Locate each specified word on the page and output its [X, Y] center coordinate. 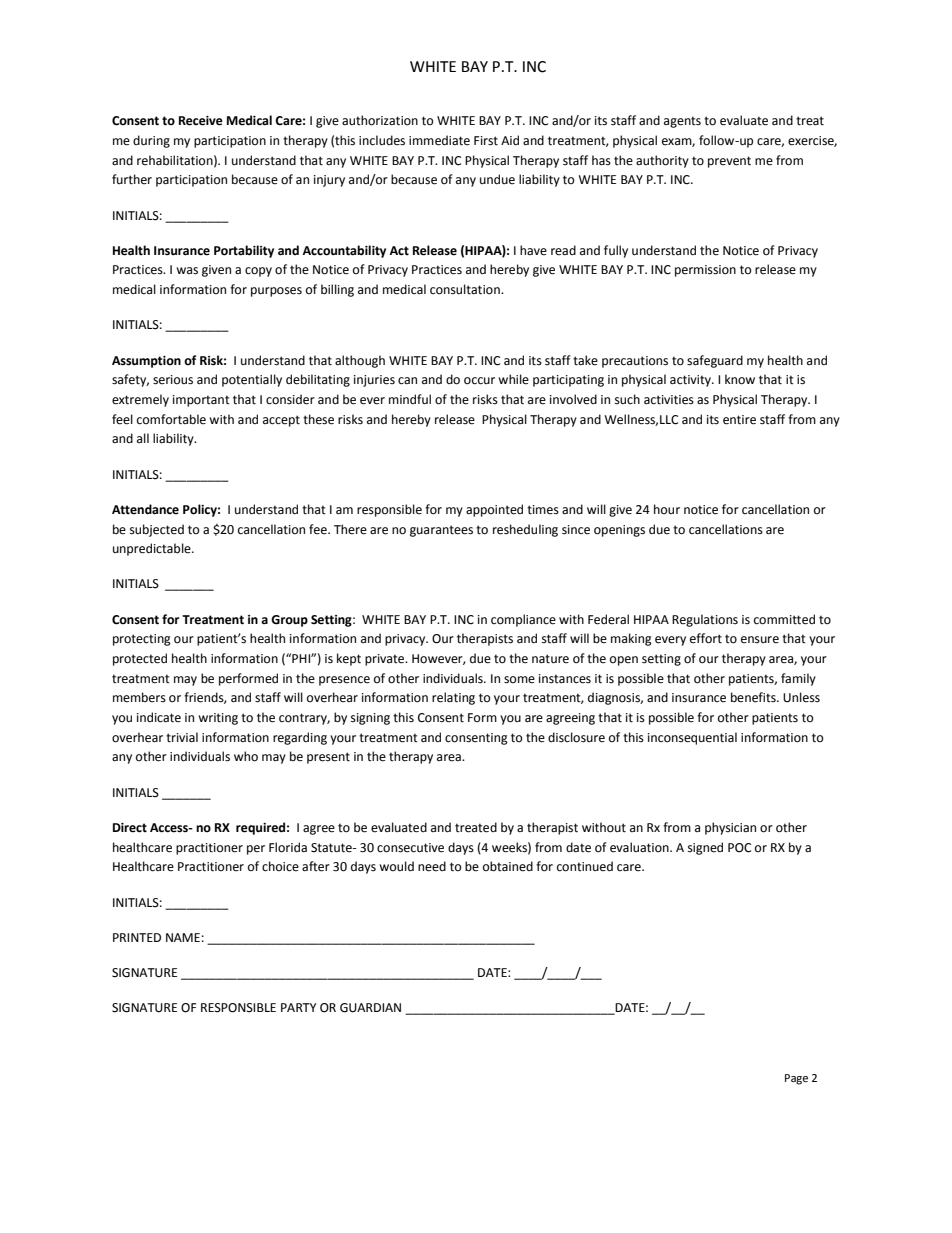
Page [796, 1079]
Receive [201, 121]
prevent [729, 162]
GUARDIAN [370, 1008]
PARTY [299, 1007]
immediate [439, 140]
